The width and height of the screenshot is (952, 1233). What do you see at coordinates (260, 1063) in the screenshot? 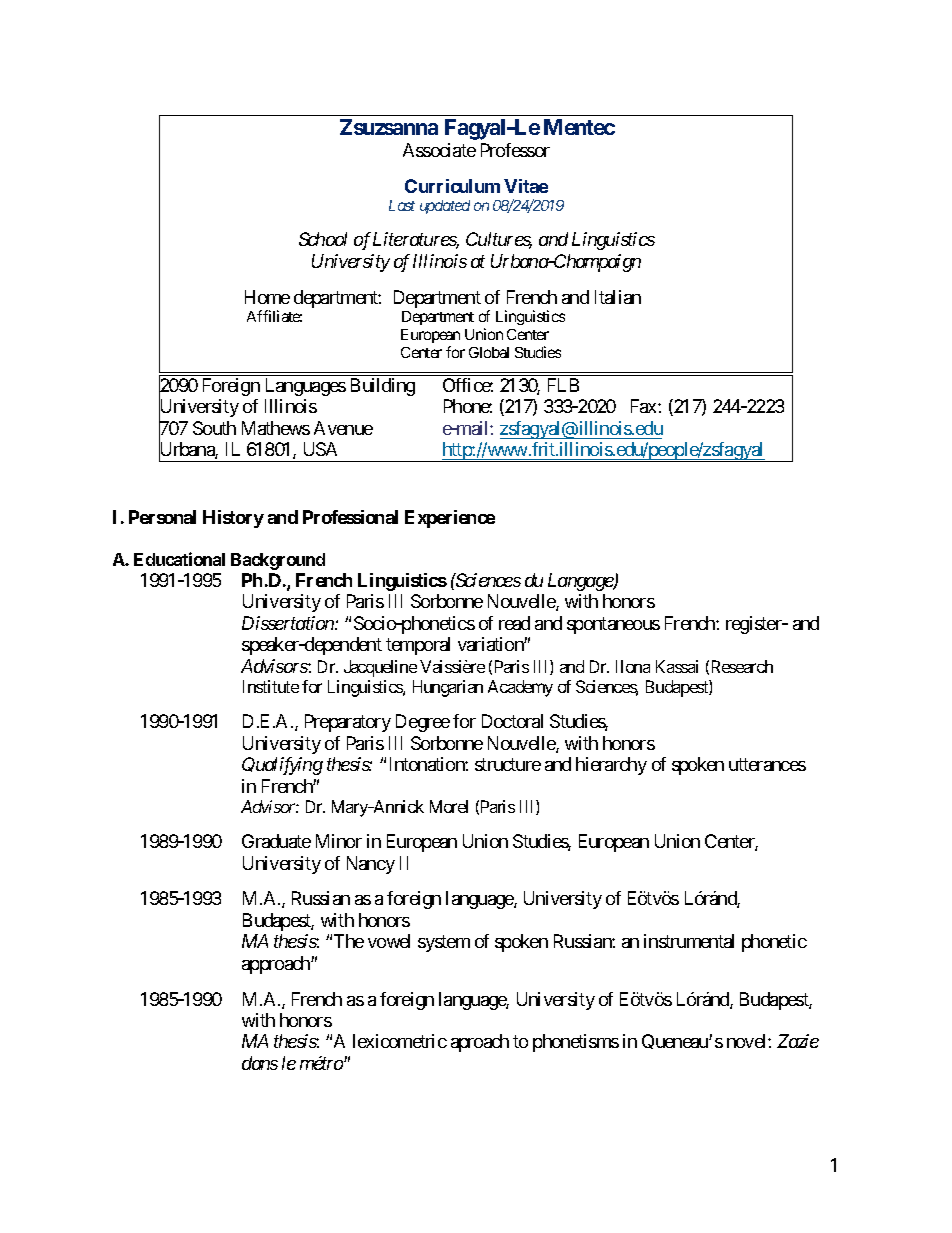
I see `dans` at bounding box center [260, 1063].
